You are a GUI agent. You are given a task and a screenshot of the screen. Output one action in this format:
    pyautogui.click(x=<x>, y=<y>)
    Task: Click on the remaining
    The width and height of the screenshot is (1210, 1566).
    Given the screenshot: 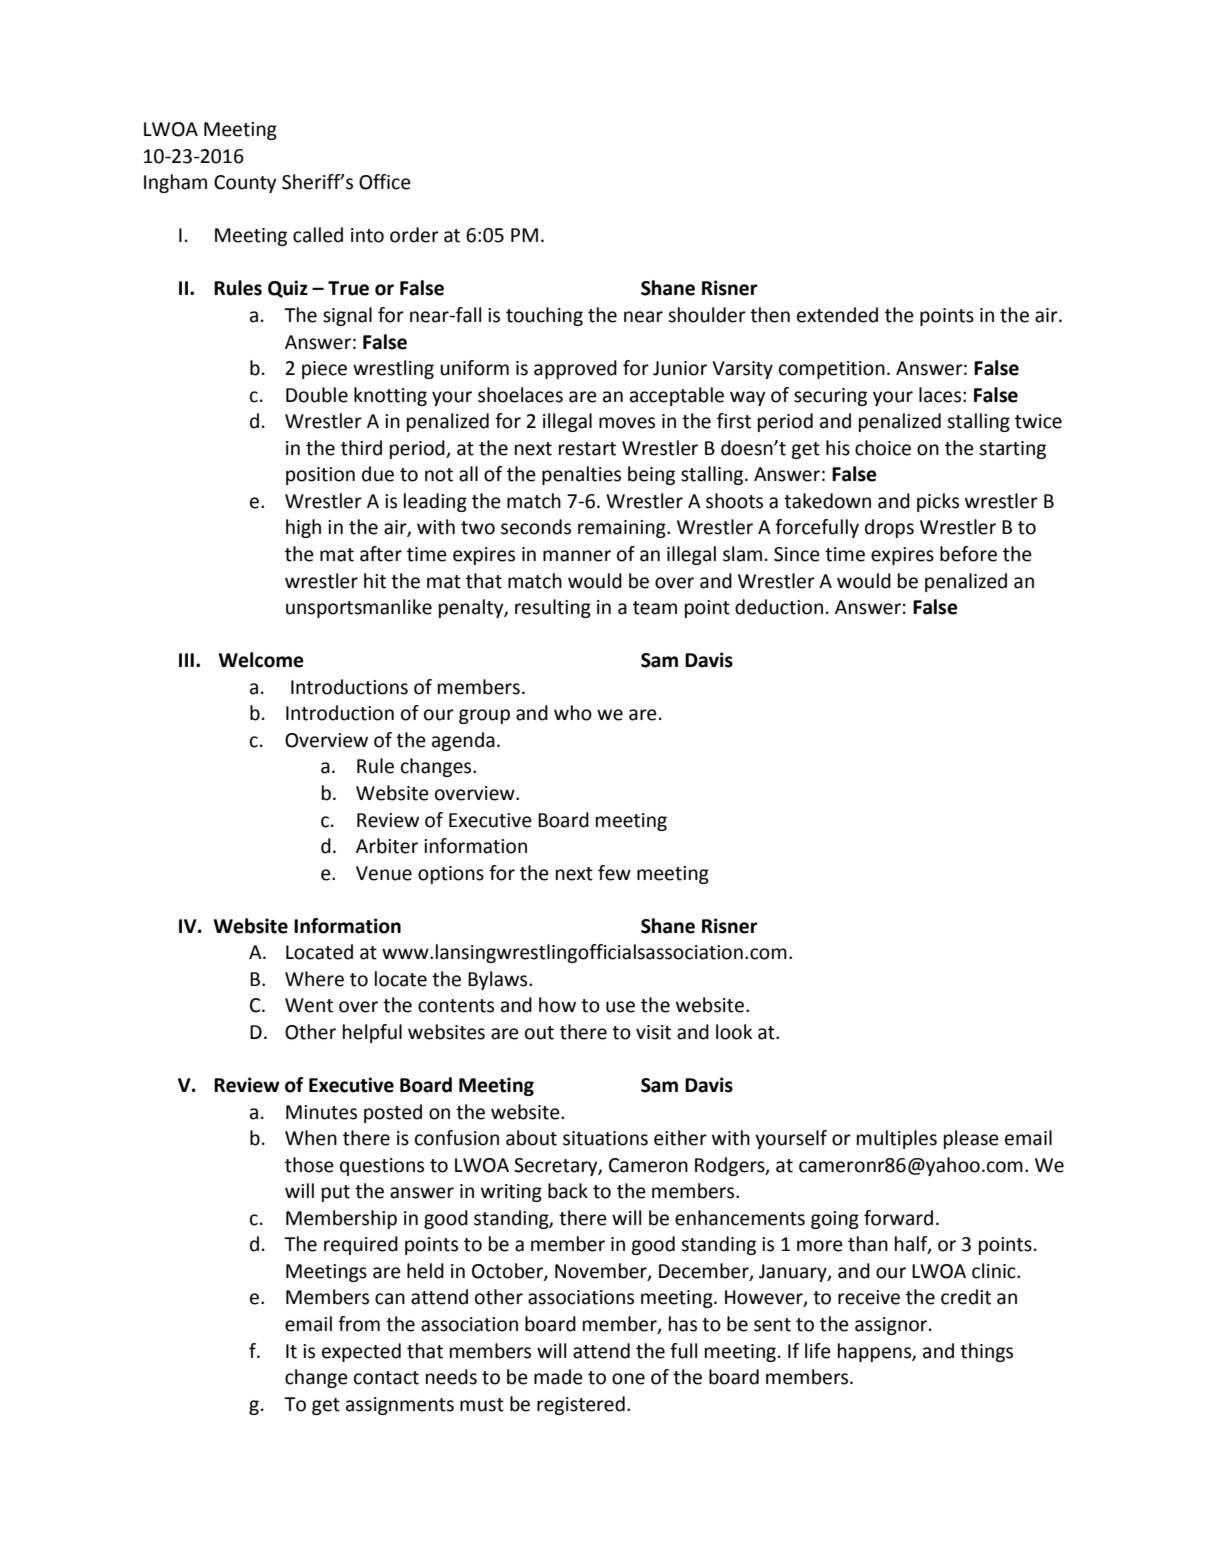 What is the action you would take?
    pyautogui.click(x=623, y=529)
